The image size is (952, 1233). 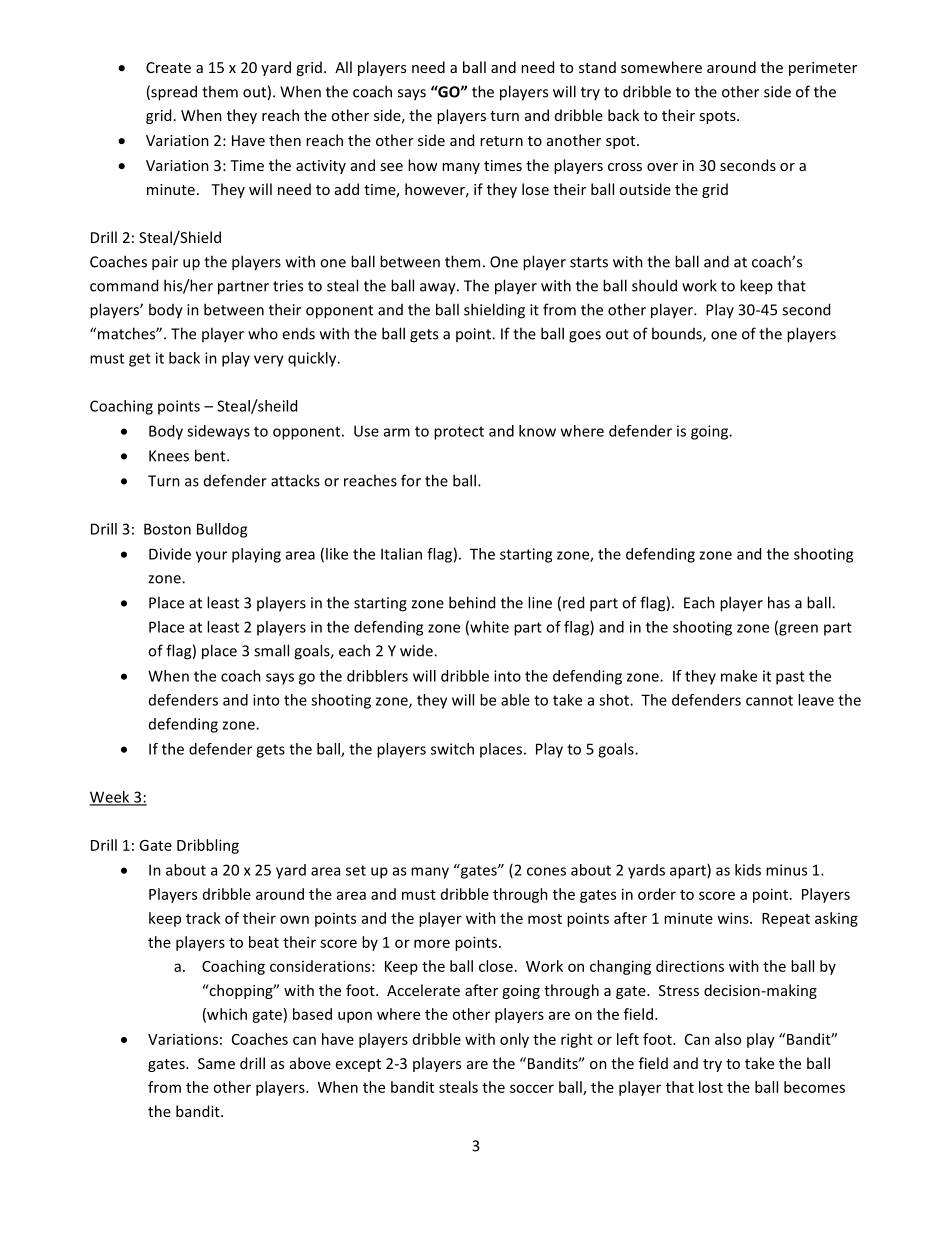 I want to click on has, so click(x=779, y=602).
